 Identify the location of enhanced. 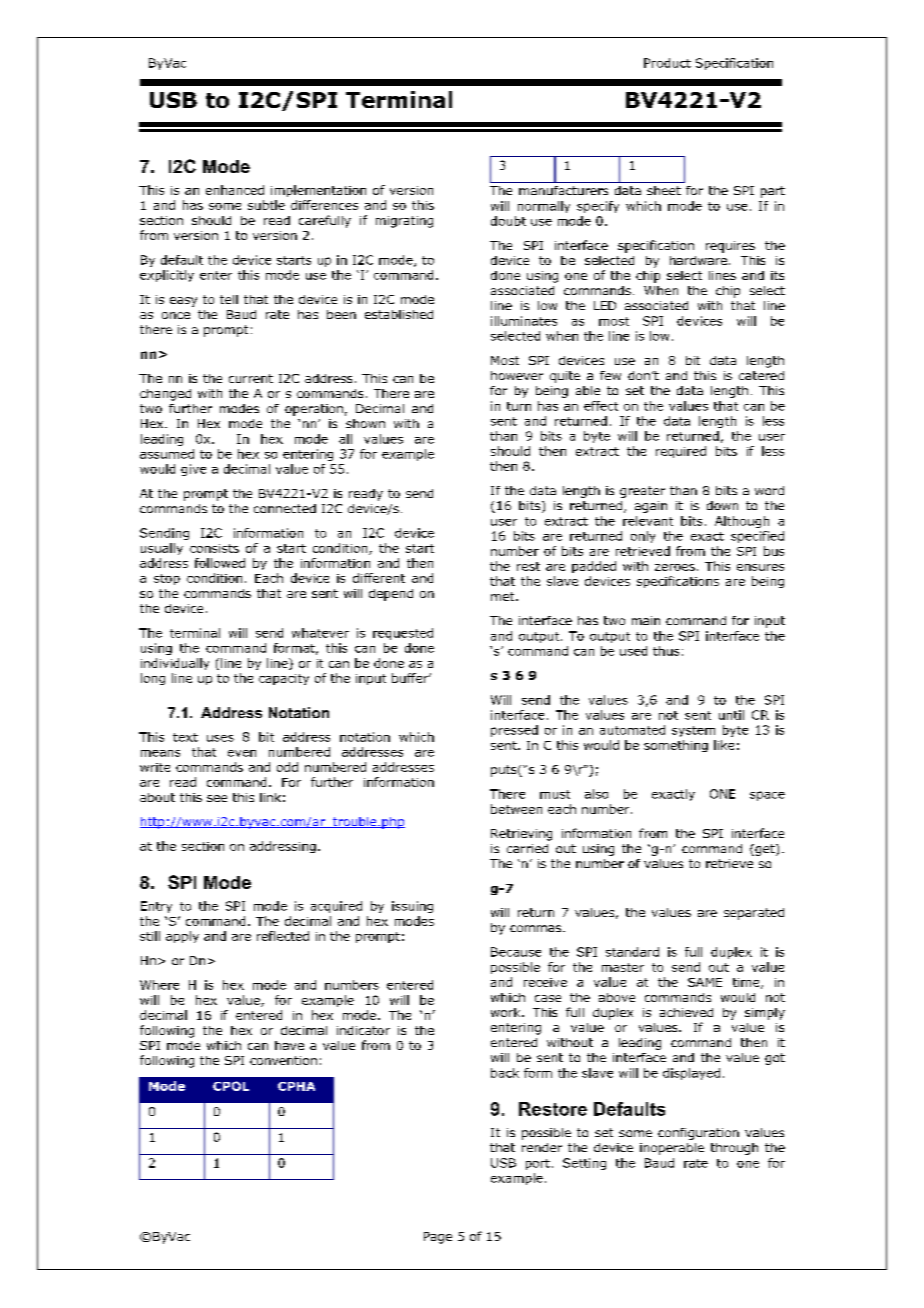
(235, 190).
